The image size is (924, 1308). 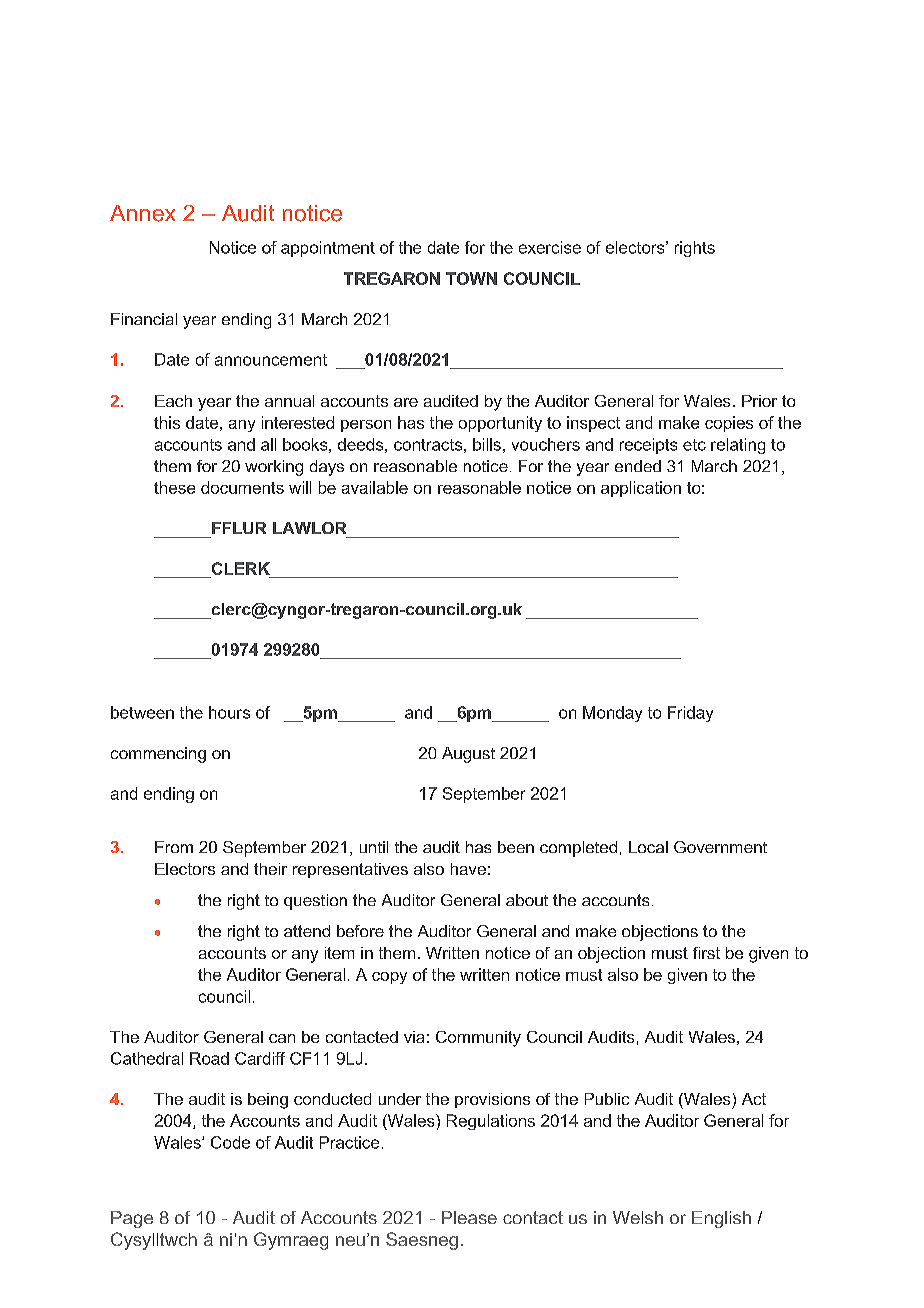 I want to click on copy, so click(x=389, y=978).
